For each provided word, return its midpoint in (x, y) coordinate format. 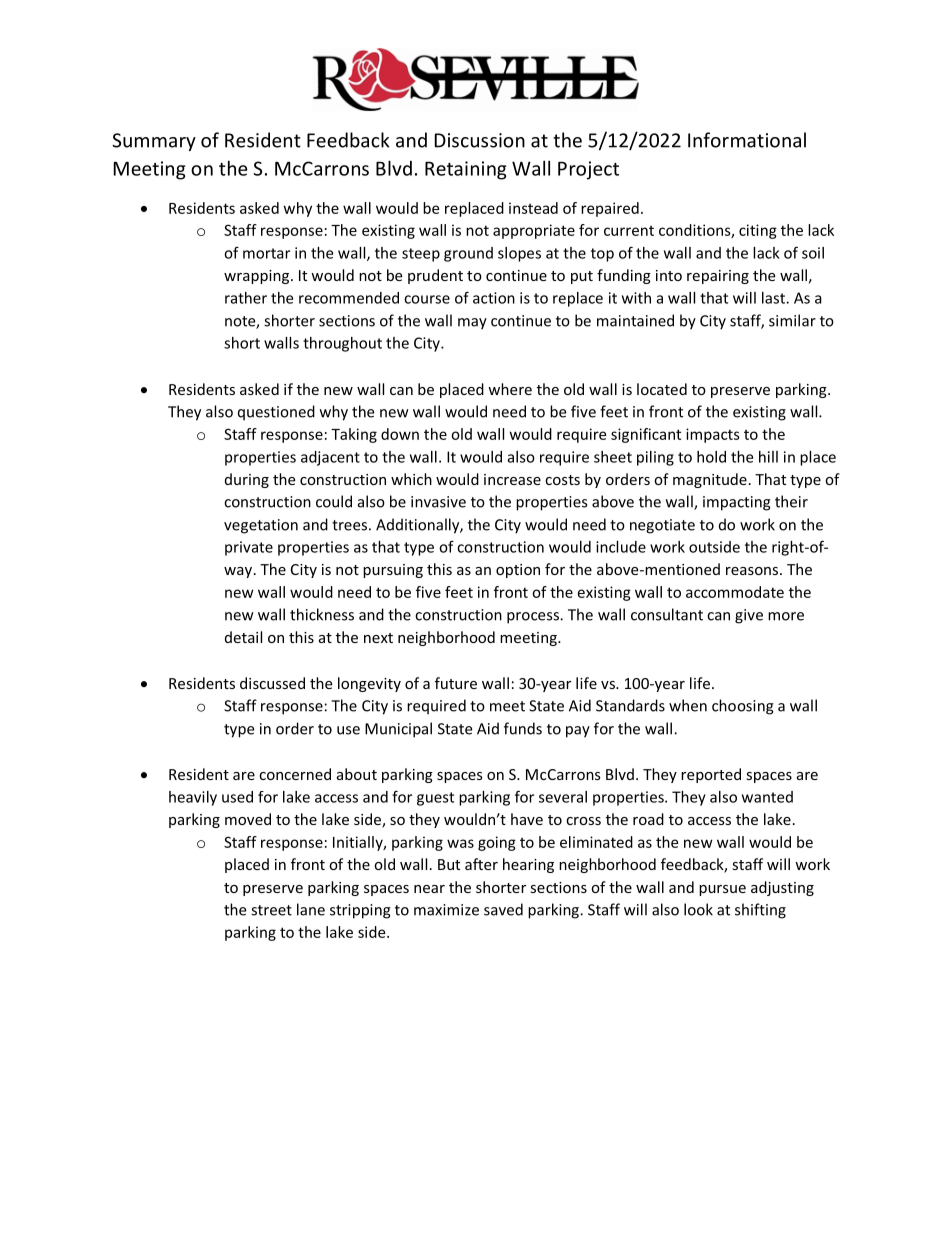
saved (503, 909)
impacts (713, 435)
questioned (276, 413)
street (271, 910)
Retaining (466, 170)
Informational (747, 140)
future (456, 683)
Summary (154, 142)
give (749, 616)
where (510, 389)
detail (243, 637)
